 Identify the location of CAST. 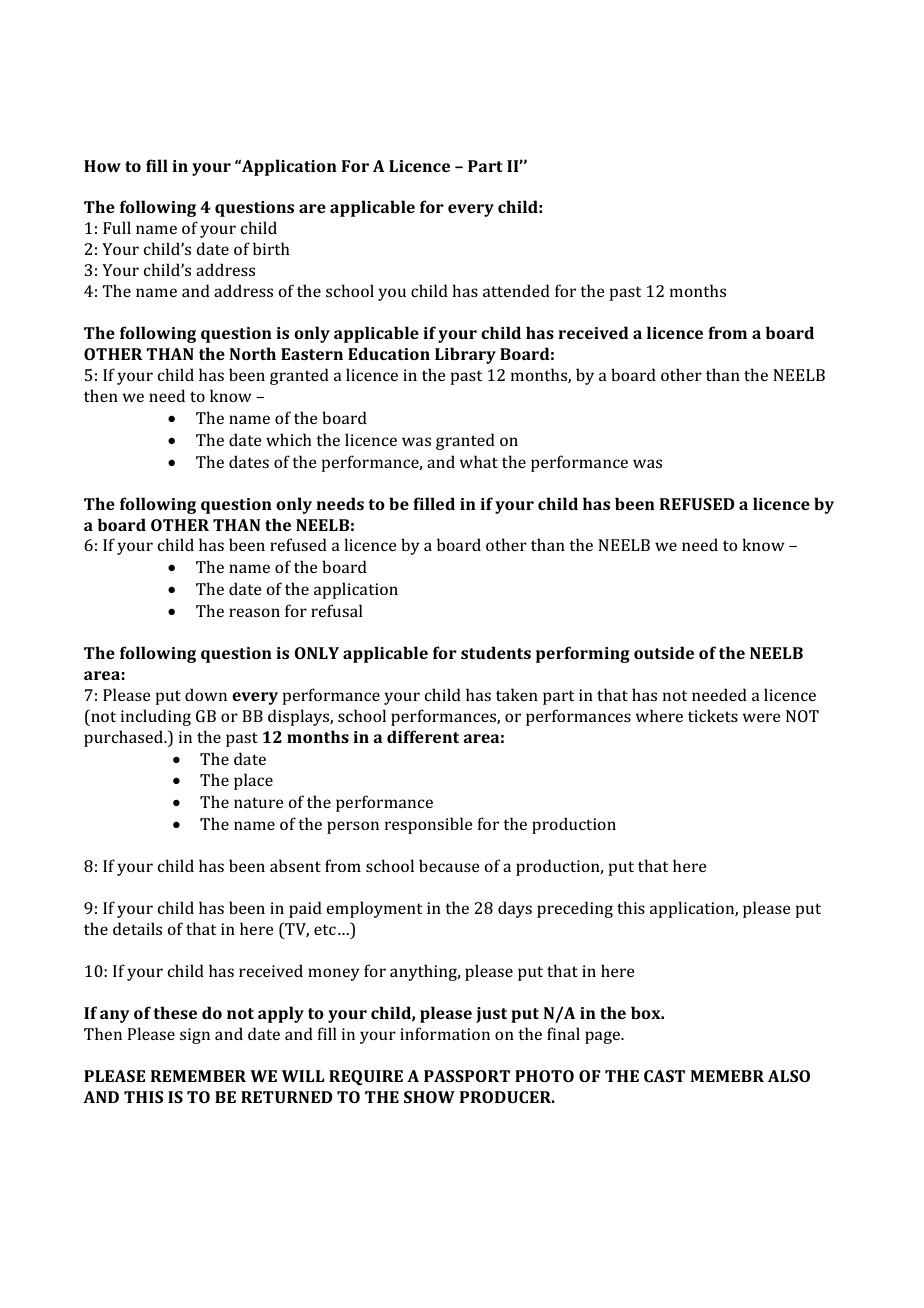
(664, 1076).
